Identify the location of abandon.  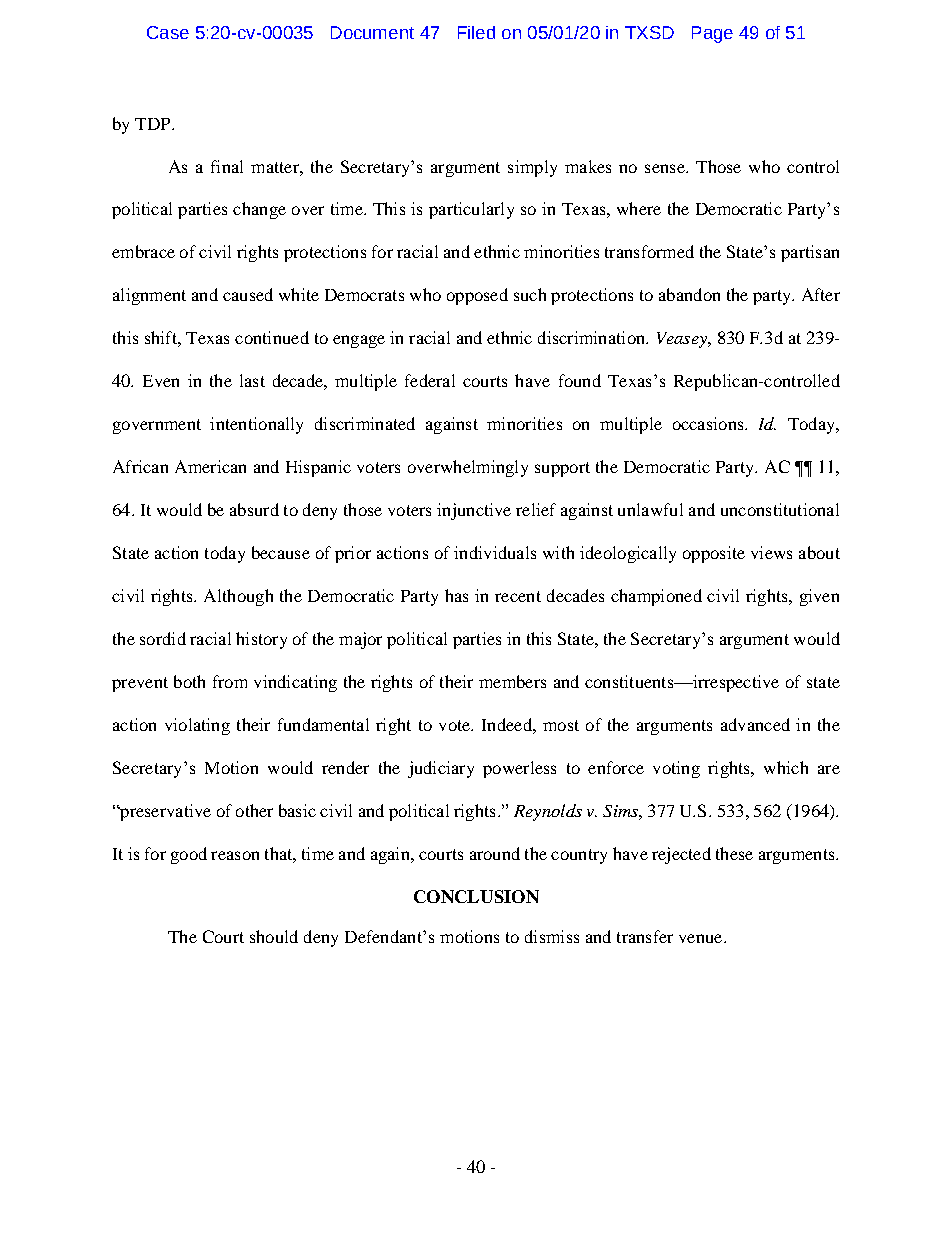
(689, 294).
